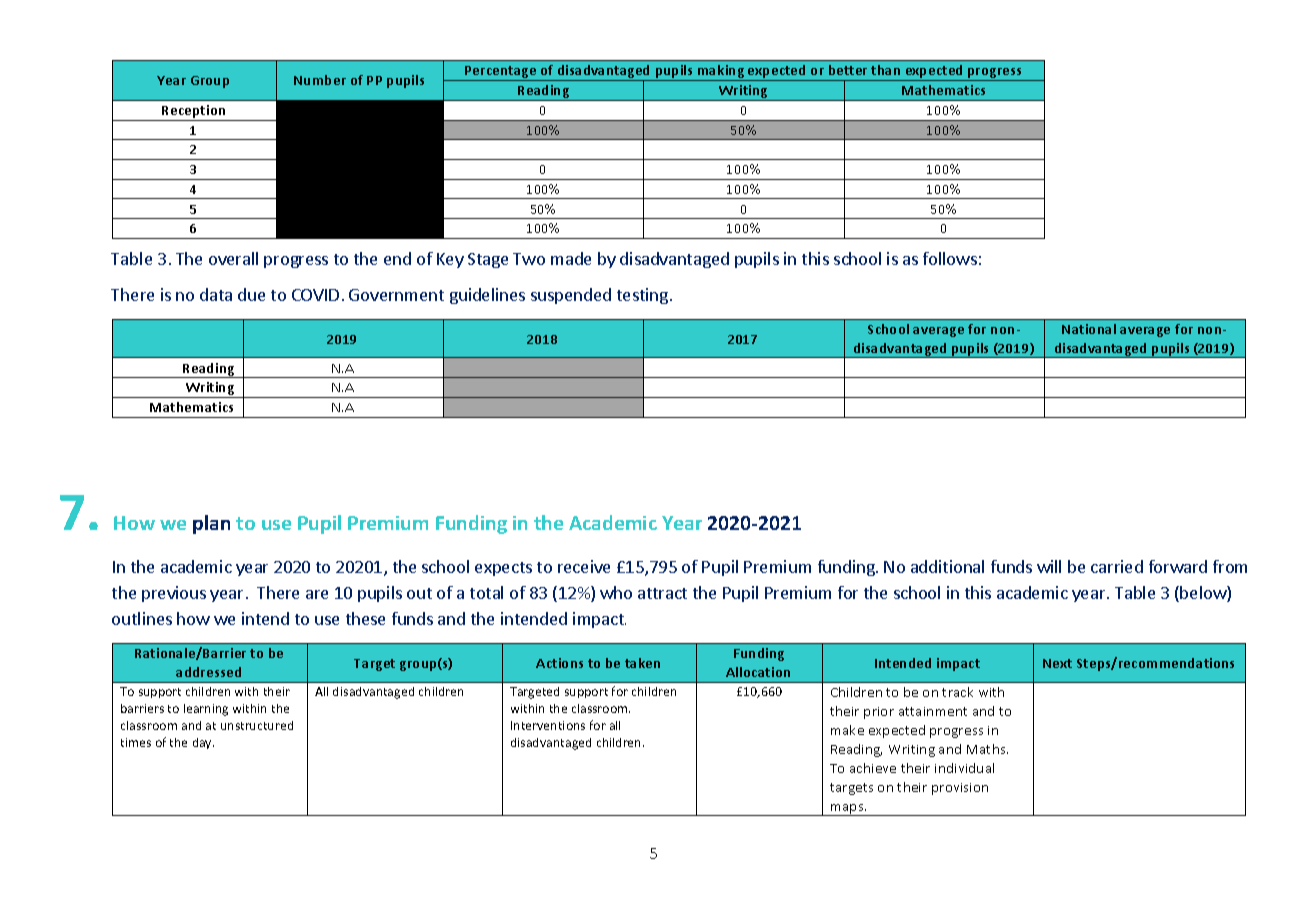 The image size is (1308, 924). I want to click on testing, so click(642, 296).
